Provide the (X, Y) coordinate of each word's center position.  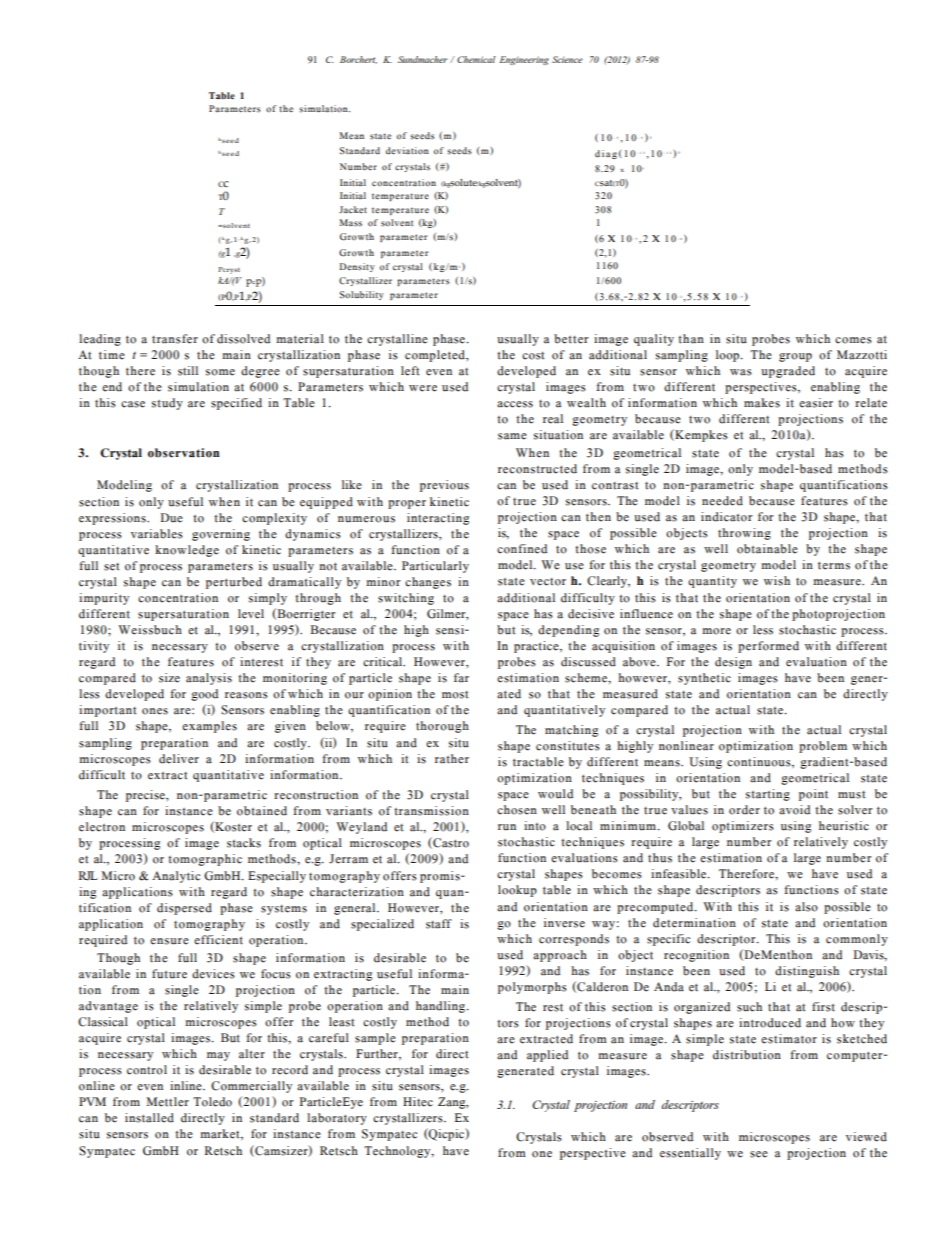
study (167, 404)
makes (762, 403)
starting (768, 795)
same (512, 436)
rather (452, 759)
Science (567, 59)
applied (547, 1056)
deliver (179, 759)
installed (149, 1118)
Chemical (476, 59)
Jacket (353, 209)
